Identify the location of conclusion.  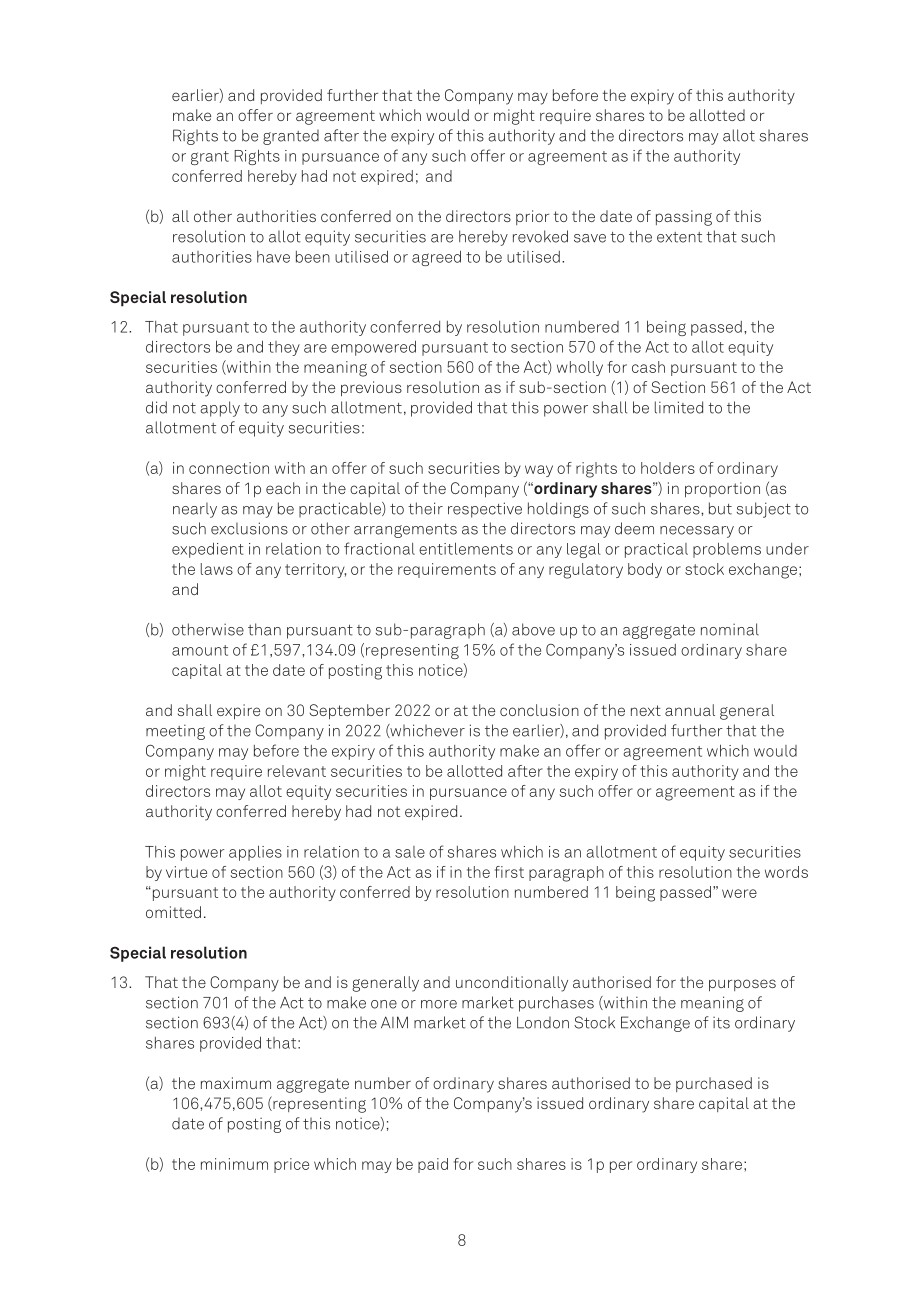
(539, 710).
